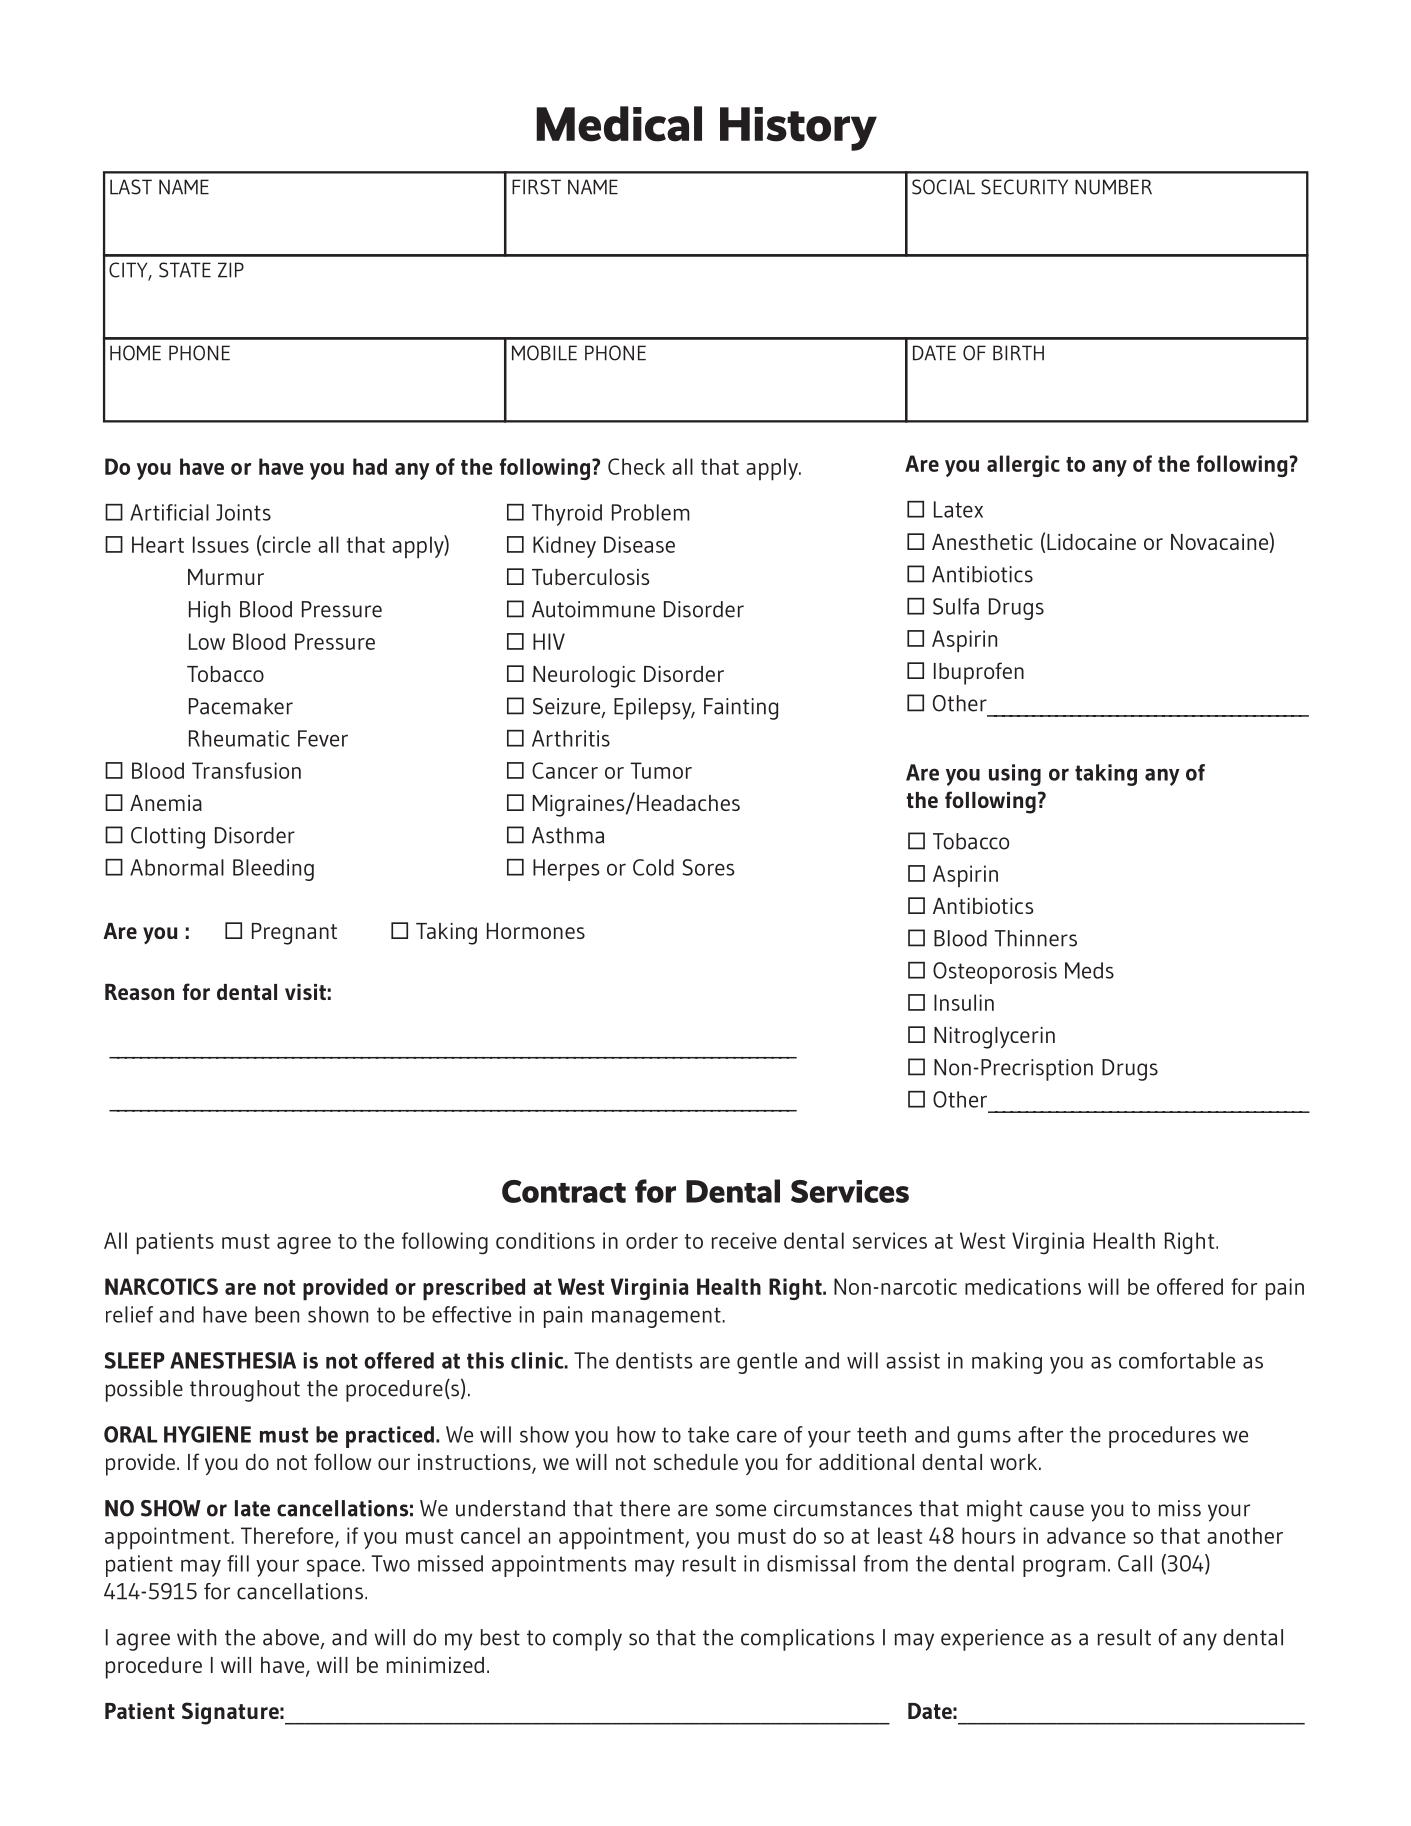  I want to click on comply, so click(587, 1640).
